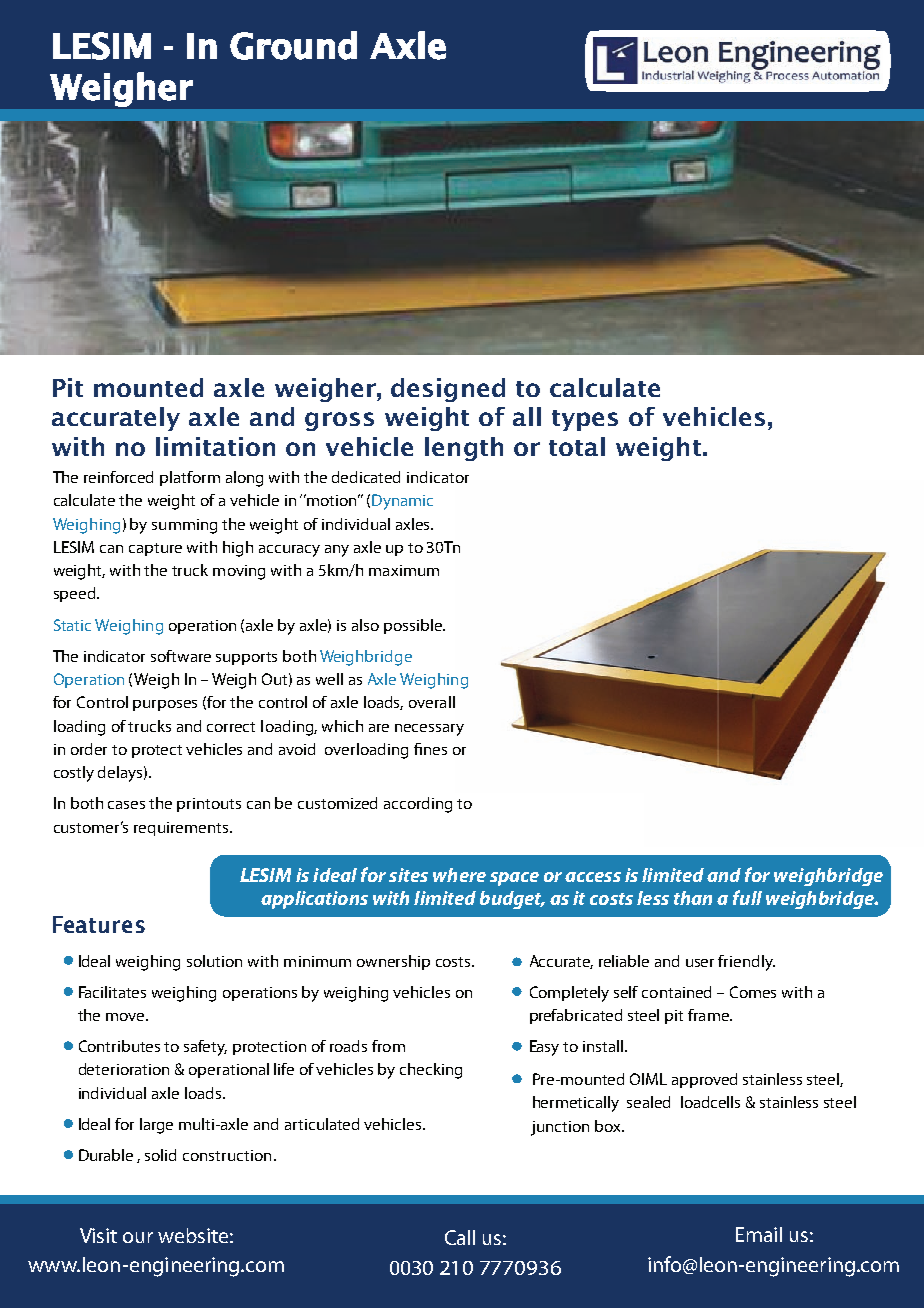 The height and width of the page is (1308, 924). Describe the element at coordinates (322, 1124) in the page. I see `articulated` at that location.
